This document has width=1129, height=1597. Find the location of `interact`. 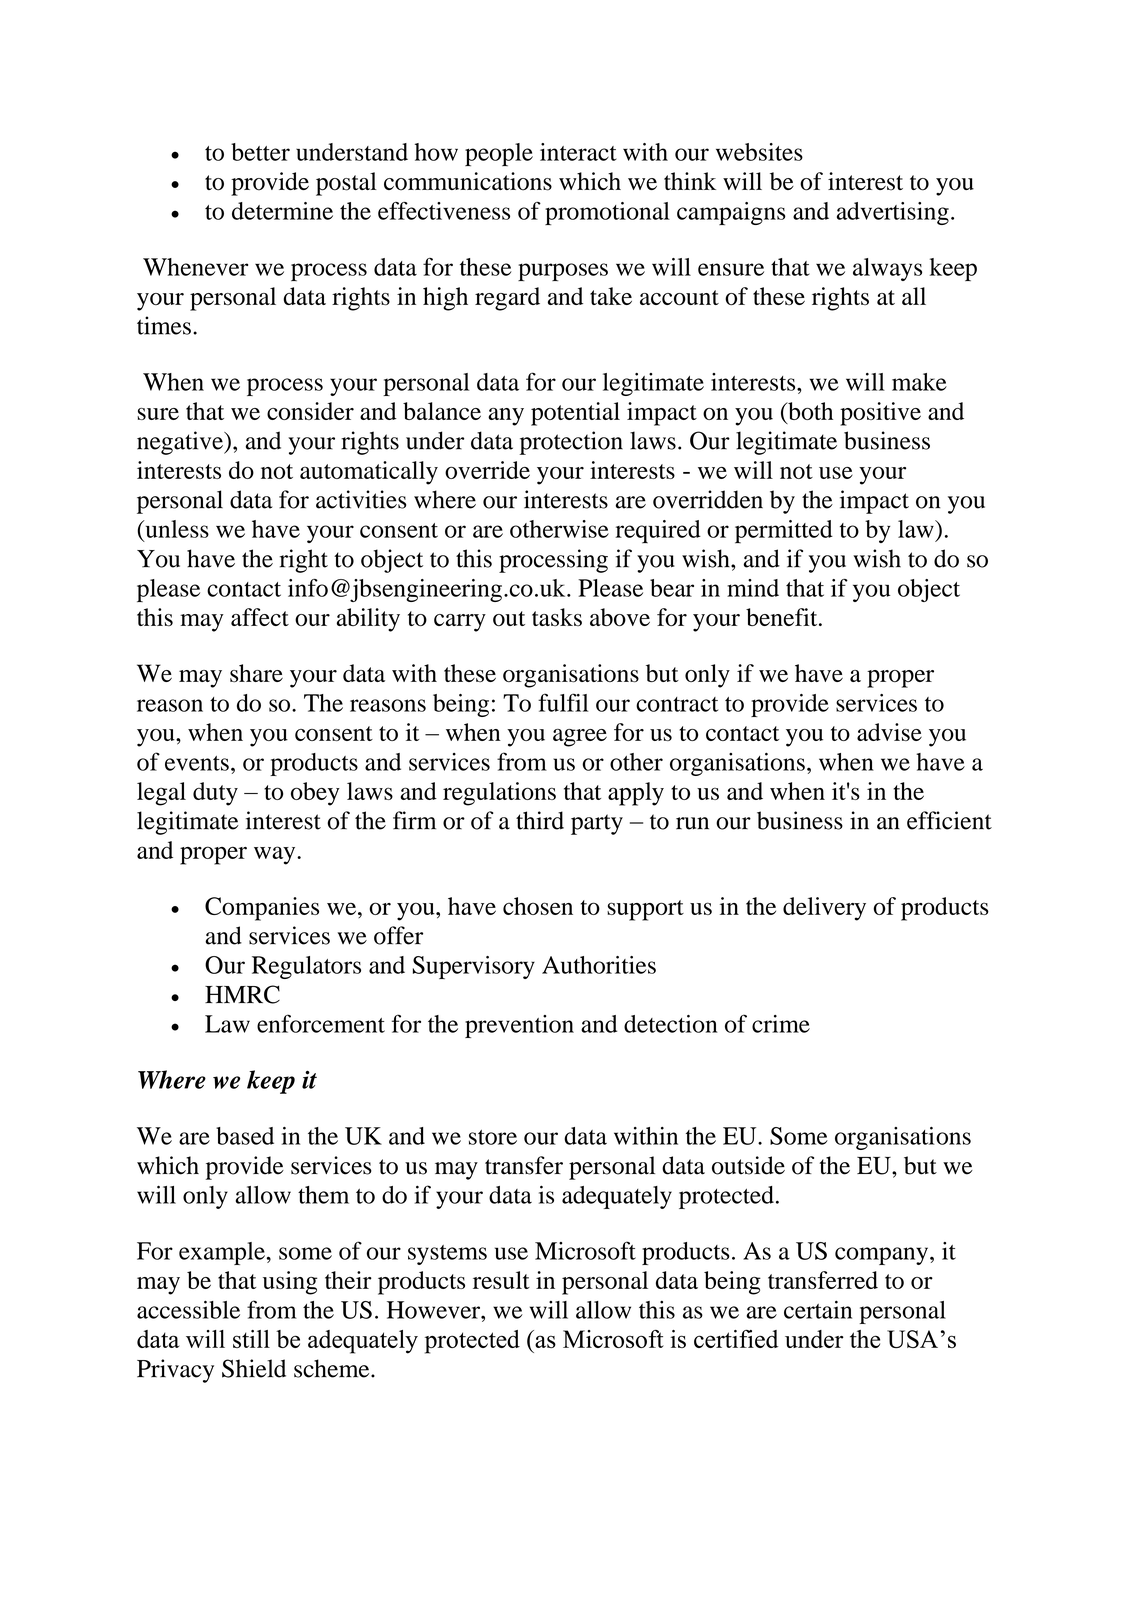

interact is located at coordinates (578, 152).
